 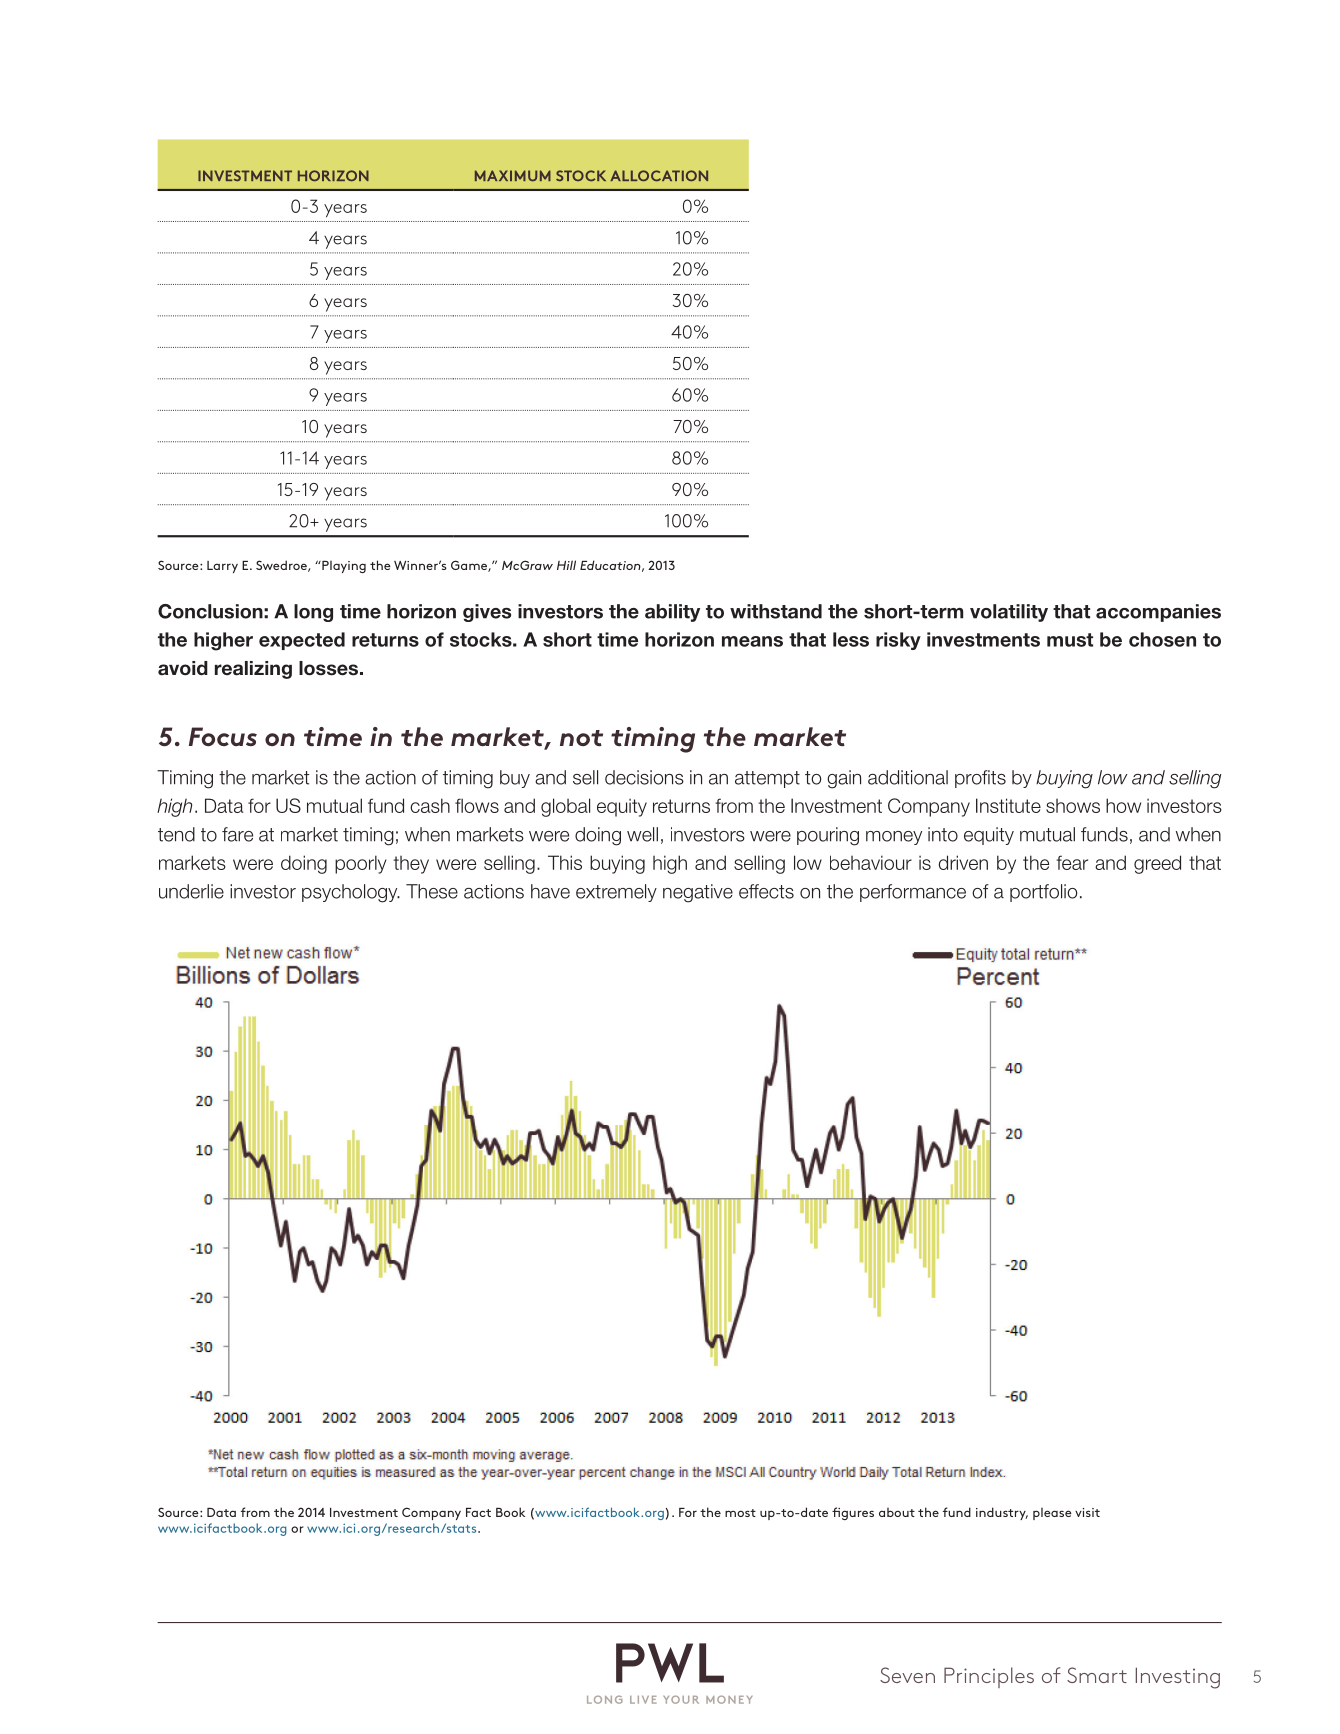 What do you see at coordinates (1070, 640) in the document?
I see `must` at bounding box center [1070, 640].
